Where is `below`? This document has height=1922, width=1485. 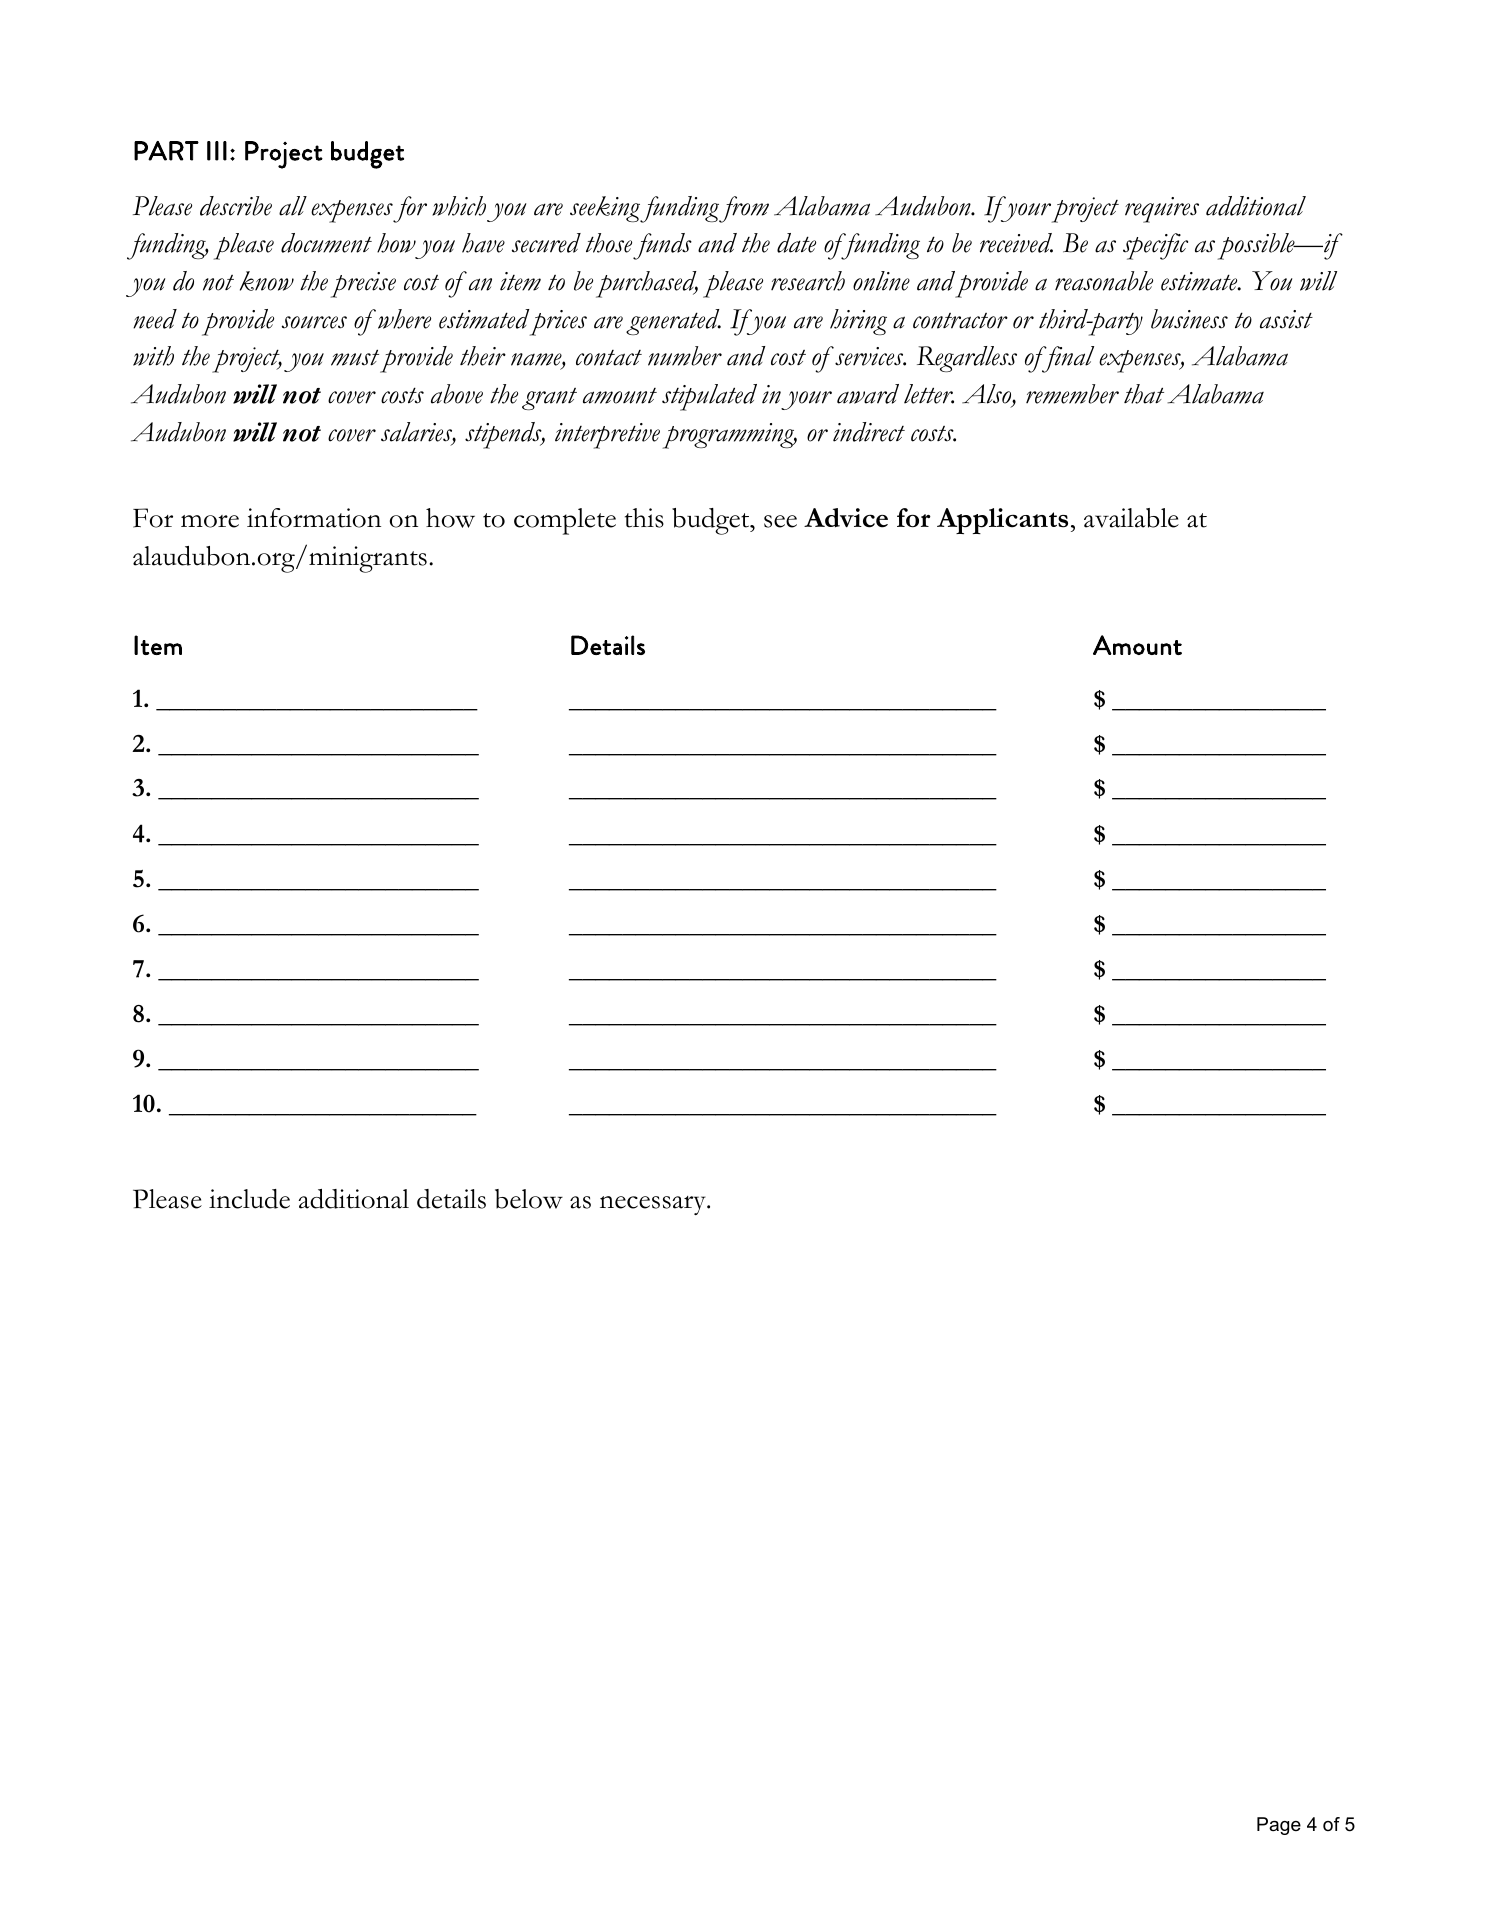 below is located at coordinates (529, 1199).
